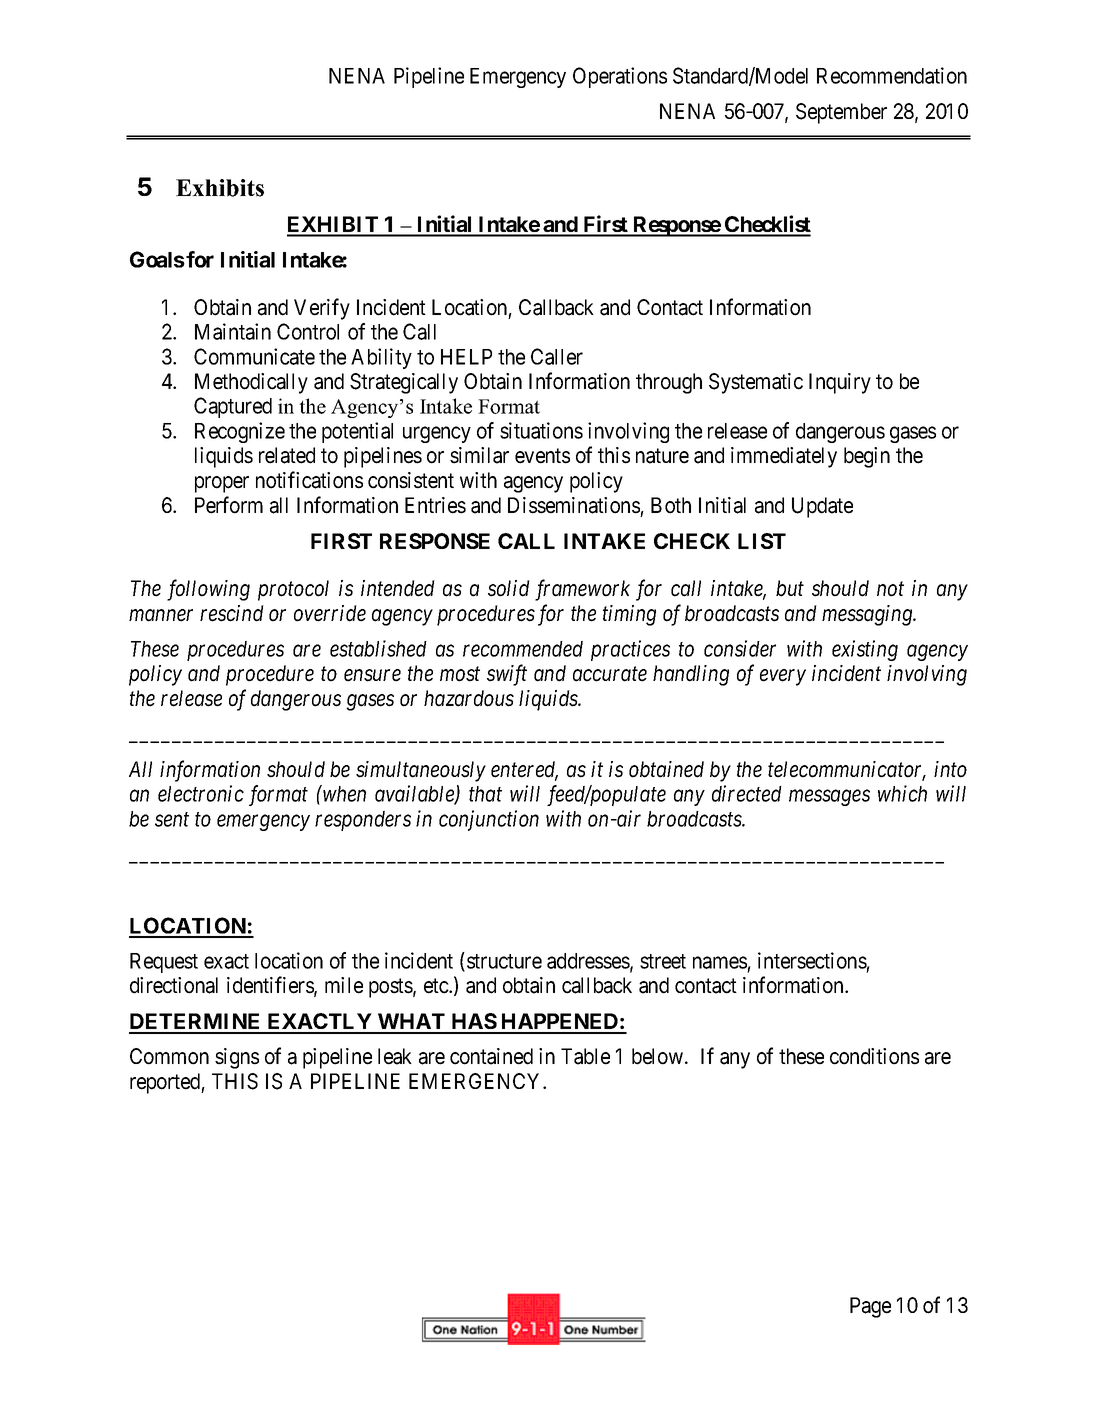 The image size is (1097, 1420). Describe the element at coordinates (524, 770) in the screenshot. I see `entered` at that location.
